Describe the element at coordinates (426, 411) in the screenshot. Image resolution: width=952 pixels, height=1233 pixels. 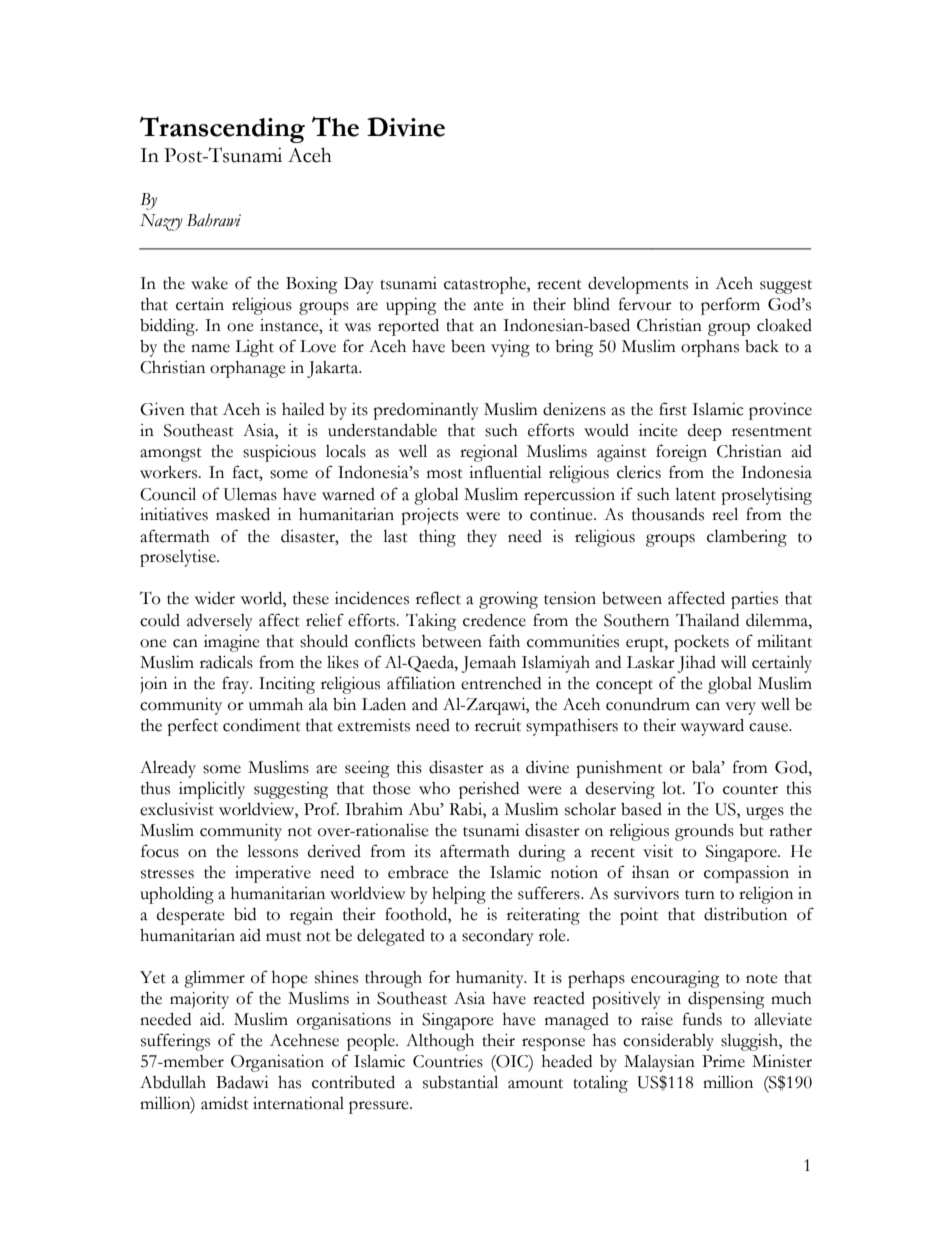
I see `predominantly` at that location.
